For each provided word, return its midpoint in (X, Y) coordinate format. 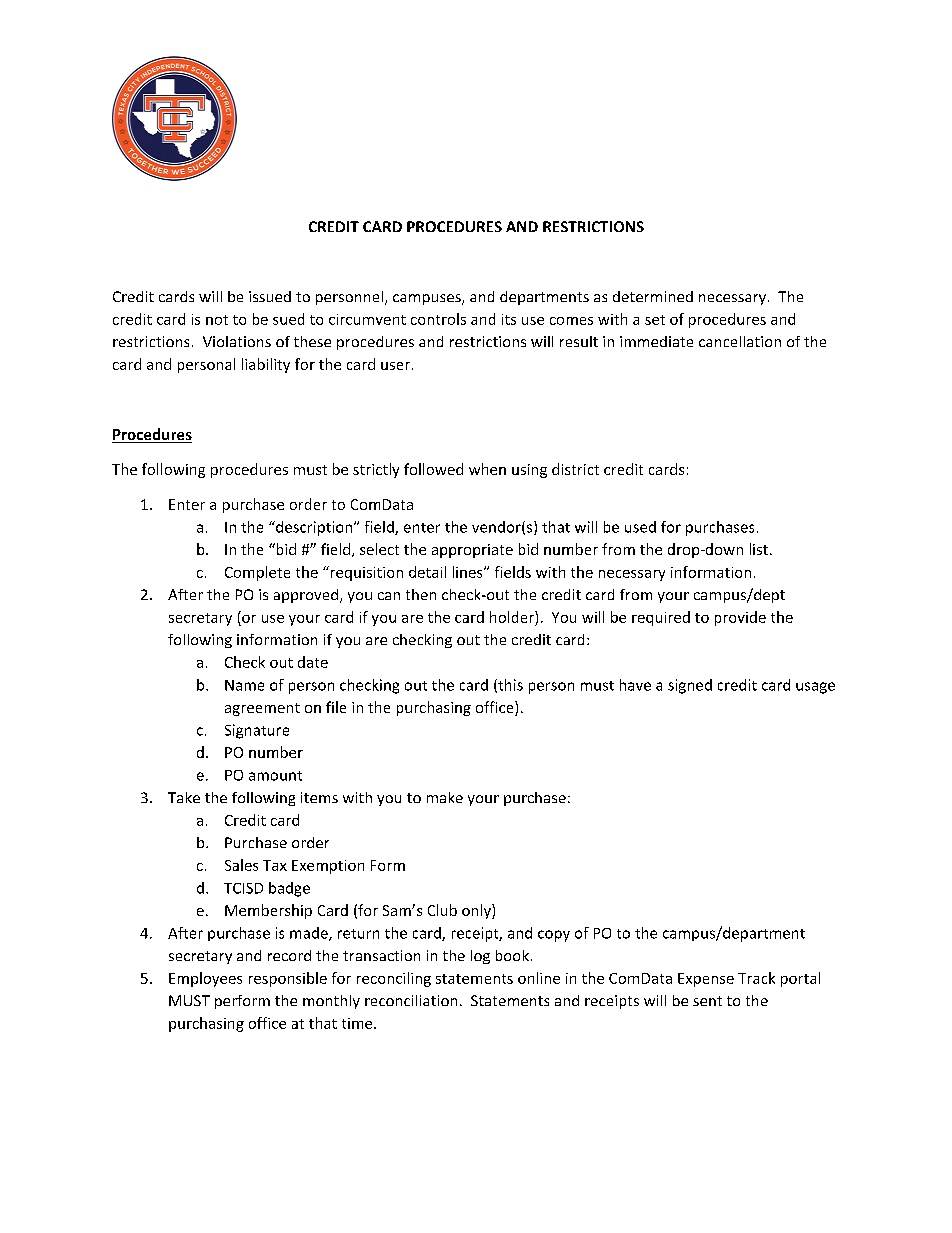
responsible (288, 979)
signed (690, 686)
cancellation (740, 341)
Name (244, 685)
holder (513, 617)
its (509, 319)
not (217, 320)
